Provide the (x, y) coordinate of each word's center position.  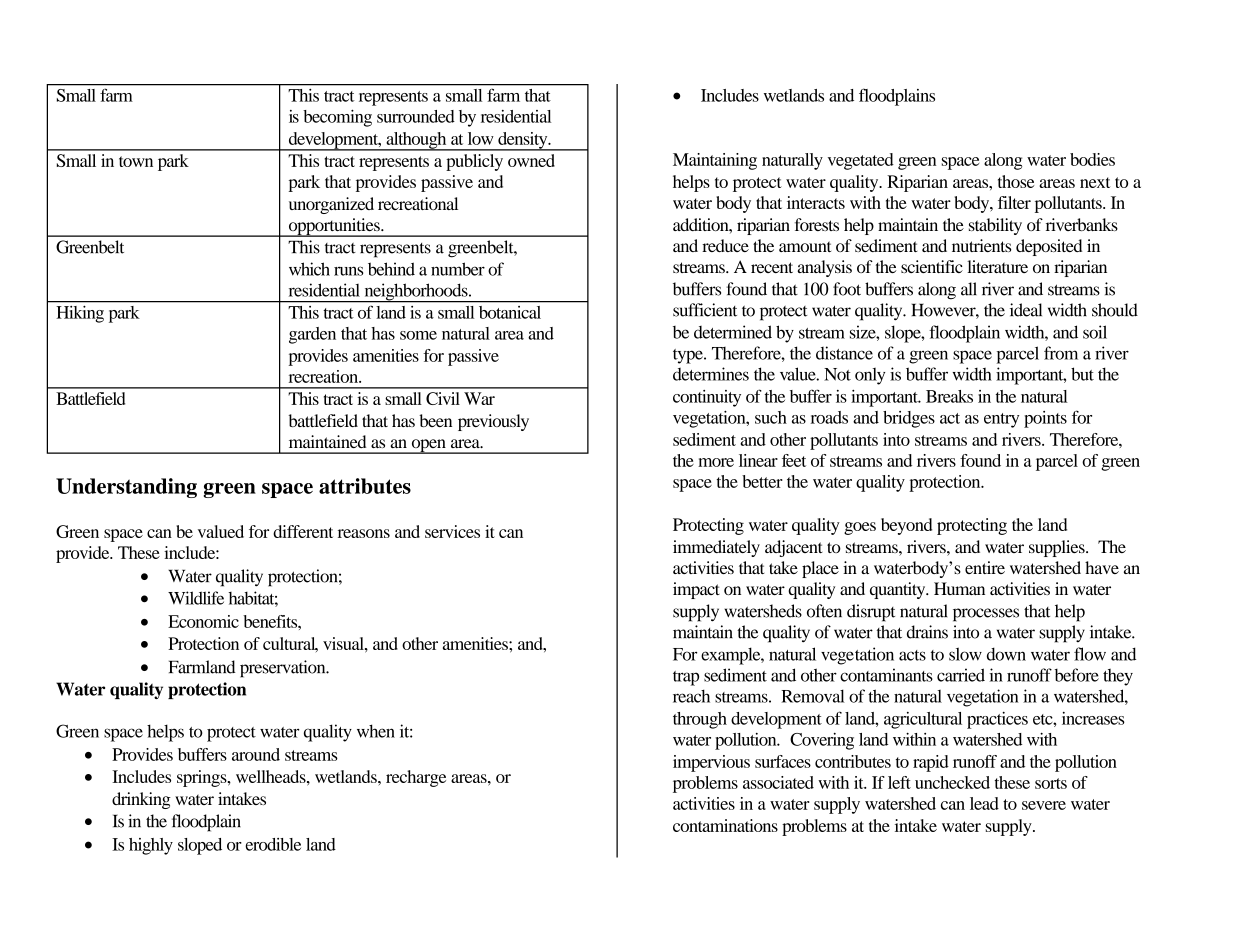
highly (151, 846)
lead (984, 803)
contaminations (725, 825)
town (136, 161)
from (1061, 353)
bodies (1092, 159)
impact (696, 590)
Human (959, 588)
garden (312, 335)
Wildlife (196, 598)
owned (531, 160)
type (689, 356)
